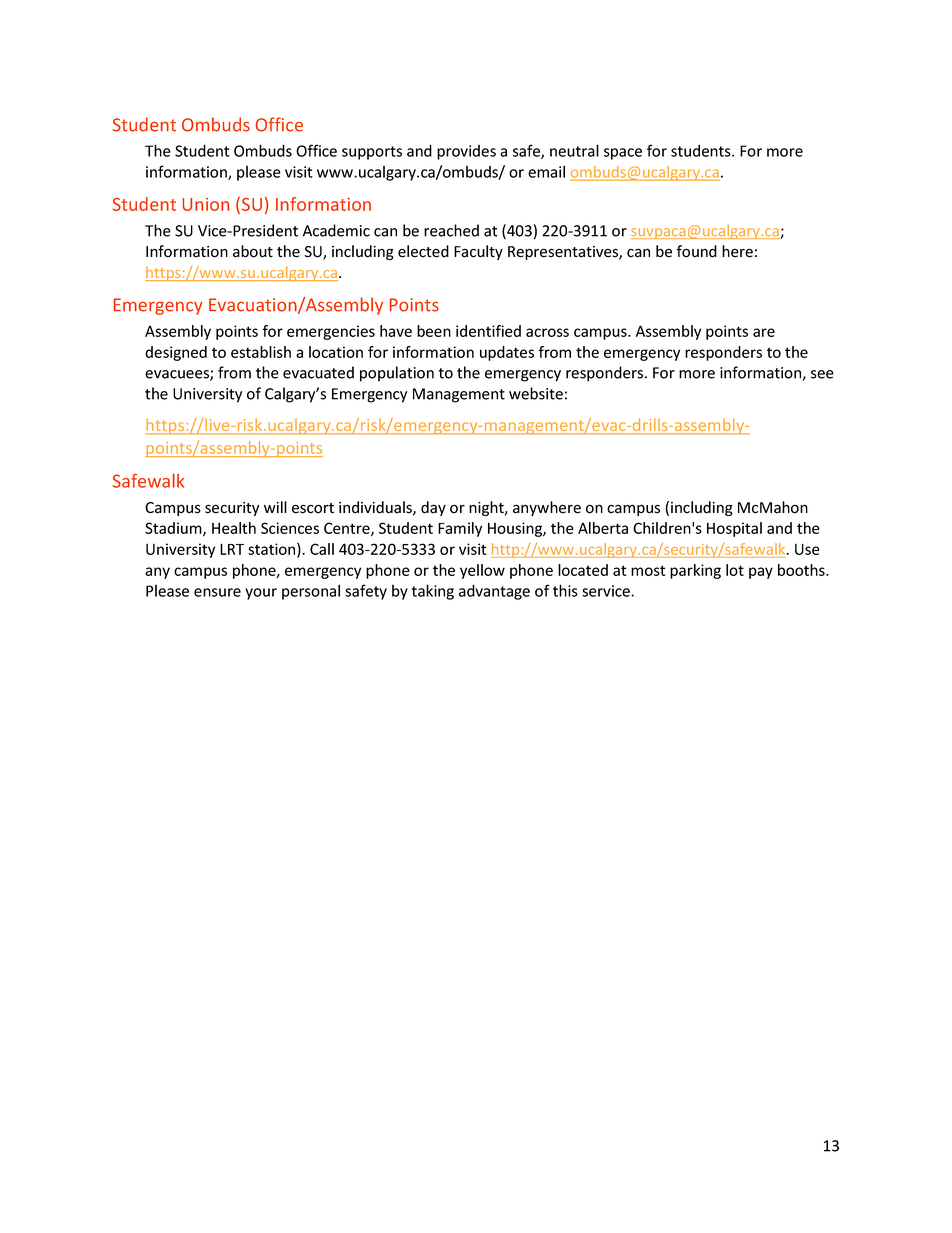  What do you see at coordinates (482, 571) in the document?
I see `yellow` at bounding box center [482, 571].
